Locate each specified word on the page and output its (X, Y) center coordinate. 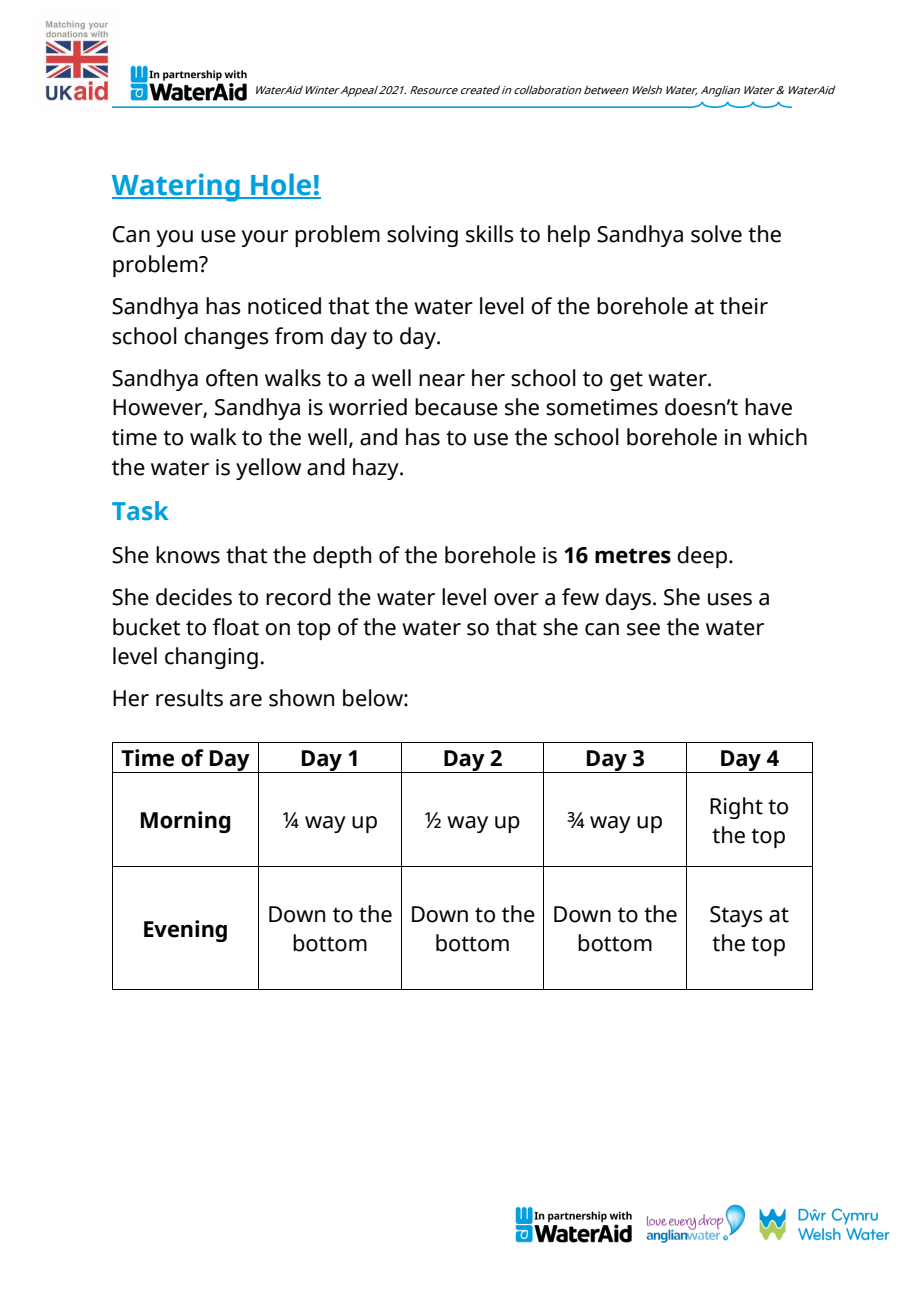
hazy (377, 469)
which (777, 437)
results (189, 698)
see (643, 629)
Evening (185, 931)
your (264, 238)
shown (301, 698)
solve (716, 234)
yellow (268, 469)
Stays (736, 916)
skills (490, 234)
